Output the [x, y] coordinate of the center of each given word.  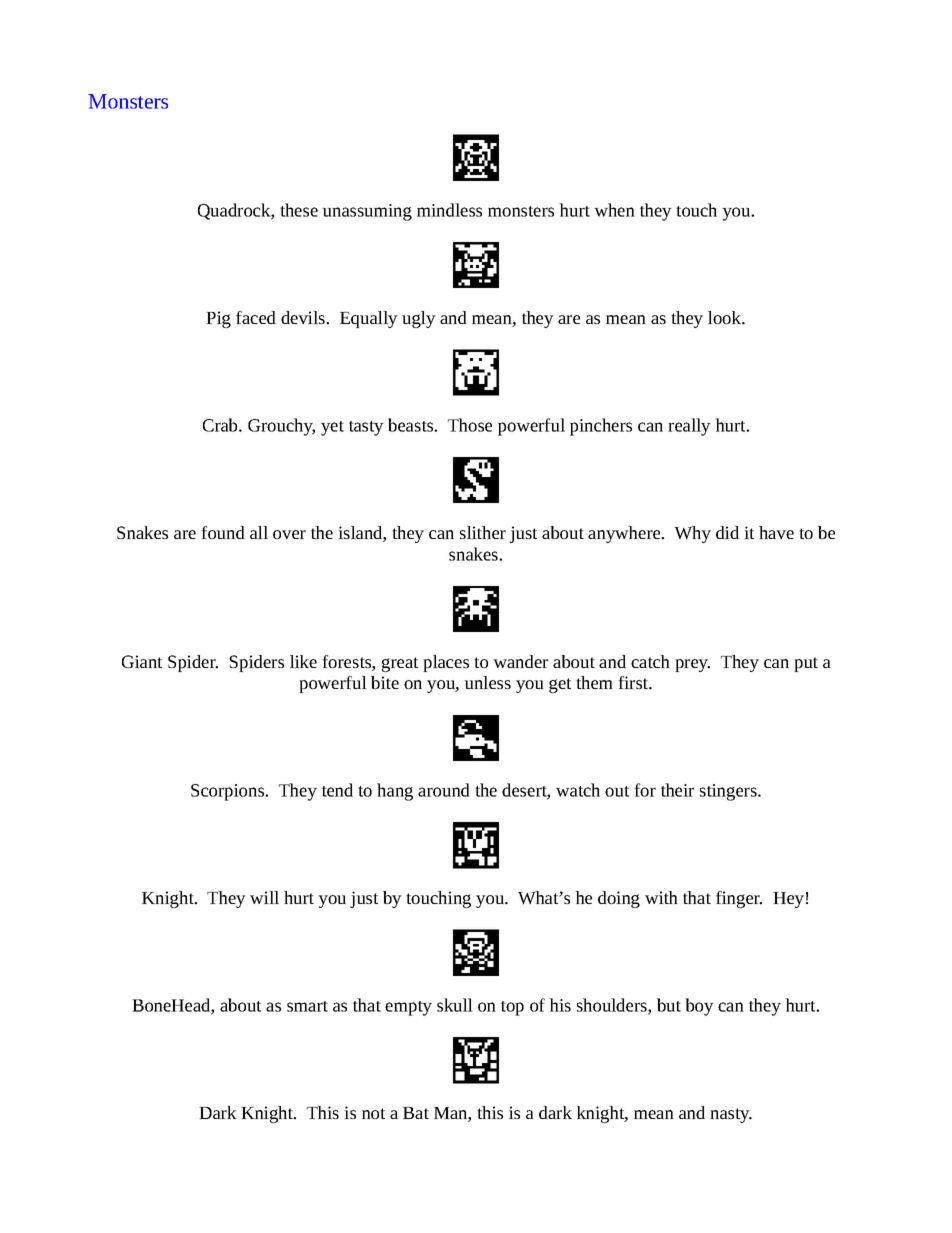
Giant [142, 661]
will [264, 897]
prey [692, 665]
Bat [416, 1113]
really [689, 427]
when [614, 210]
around [444, 790]
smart [307, 1006]
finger [739, 899]
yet [332, 428]
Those [470, 425]
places [446, 663]
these [299, 210]
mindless [449, 210]
